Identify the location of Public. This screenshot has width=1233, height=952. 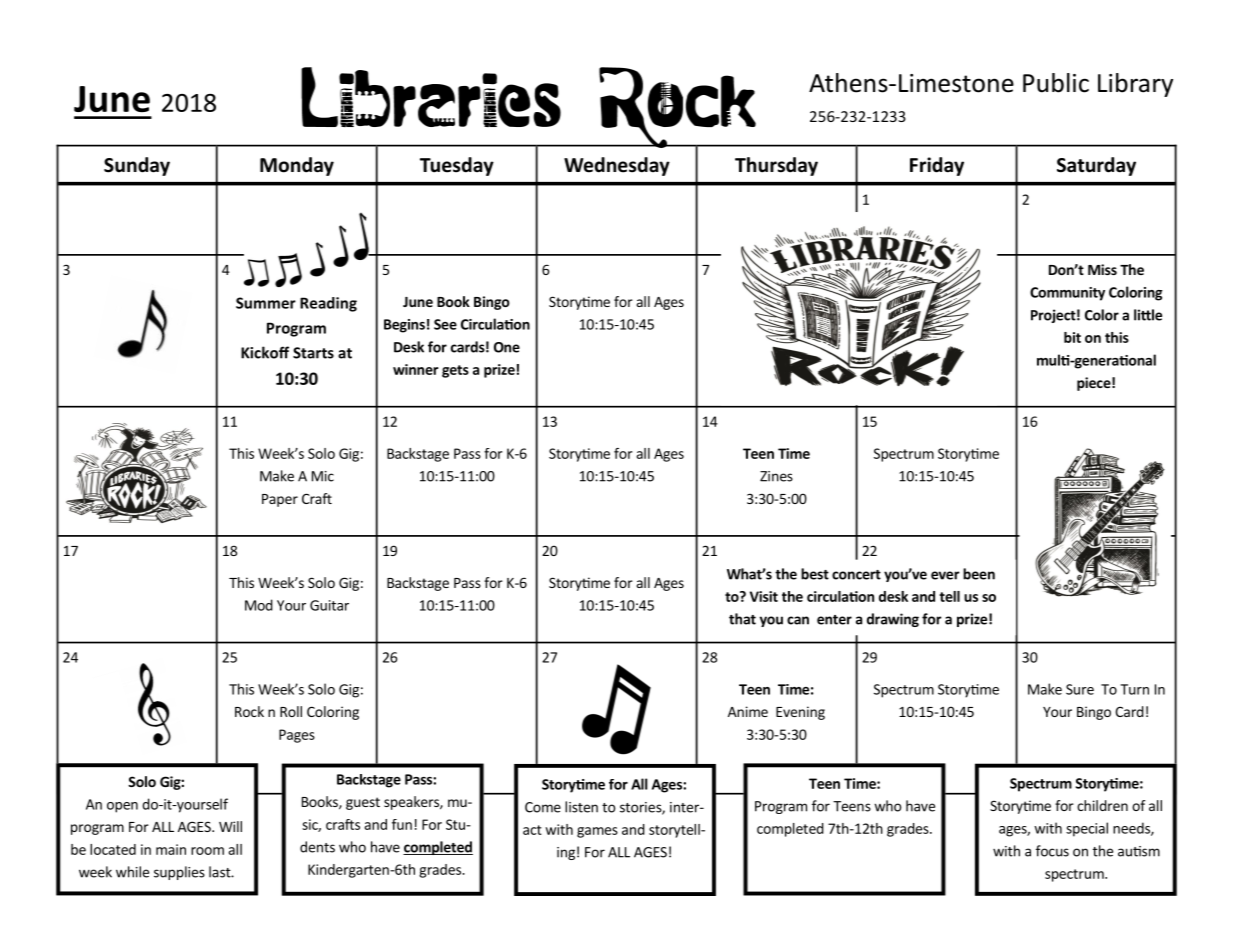
(1056, 83).
